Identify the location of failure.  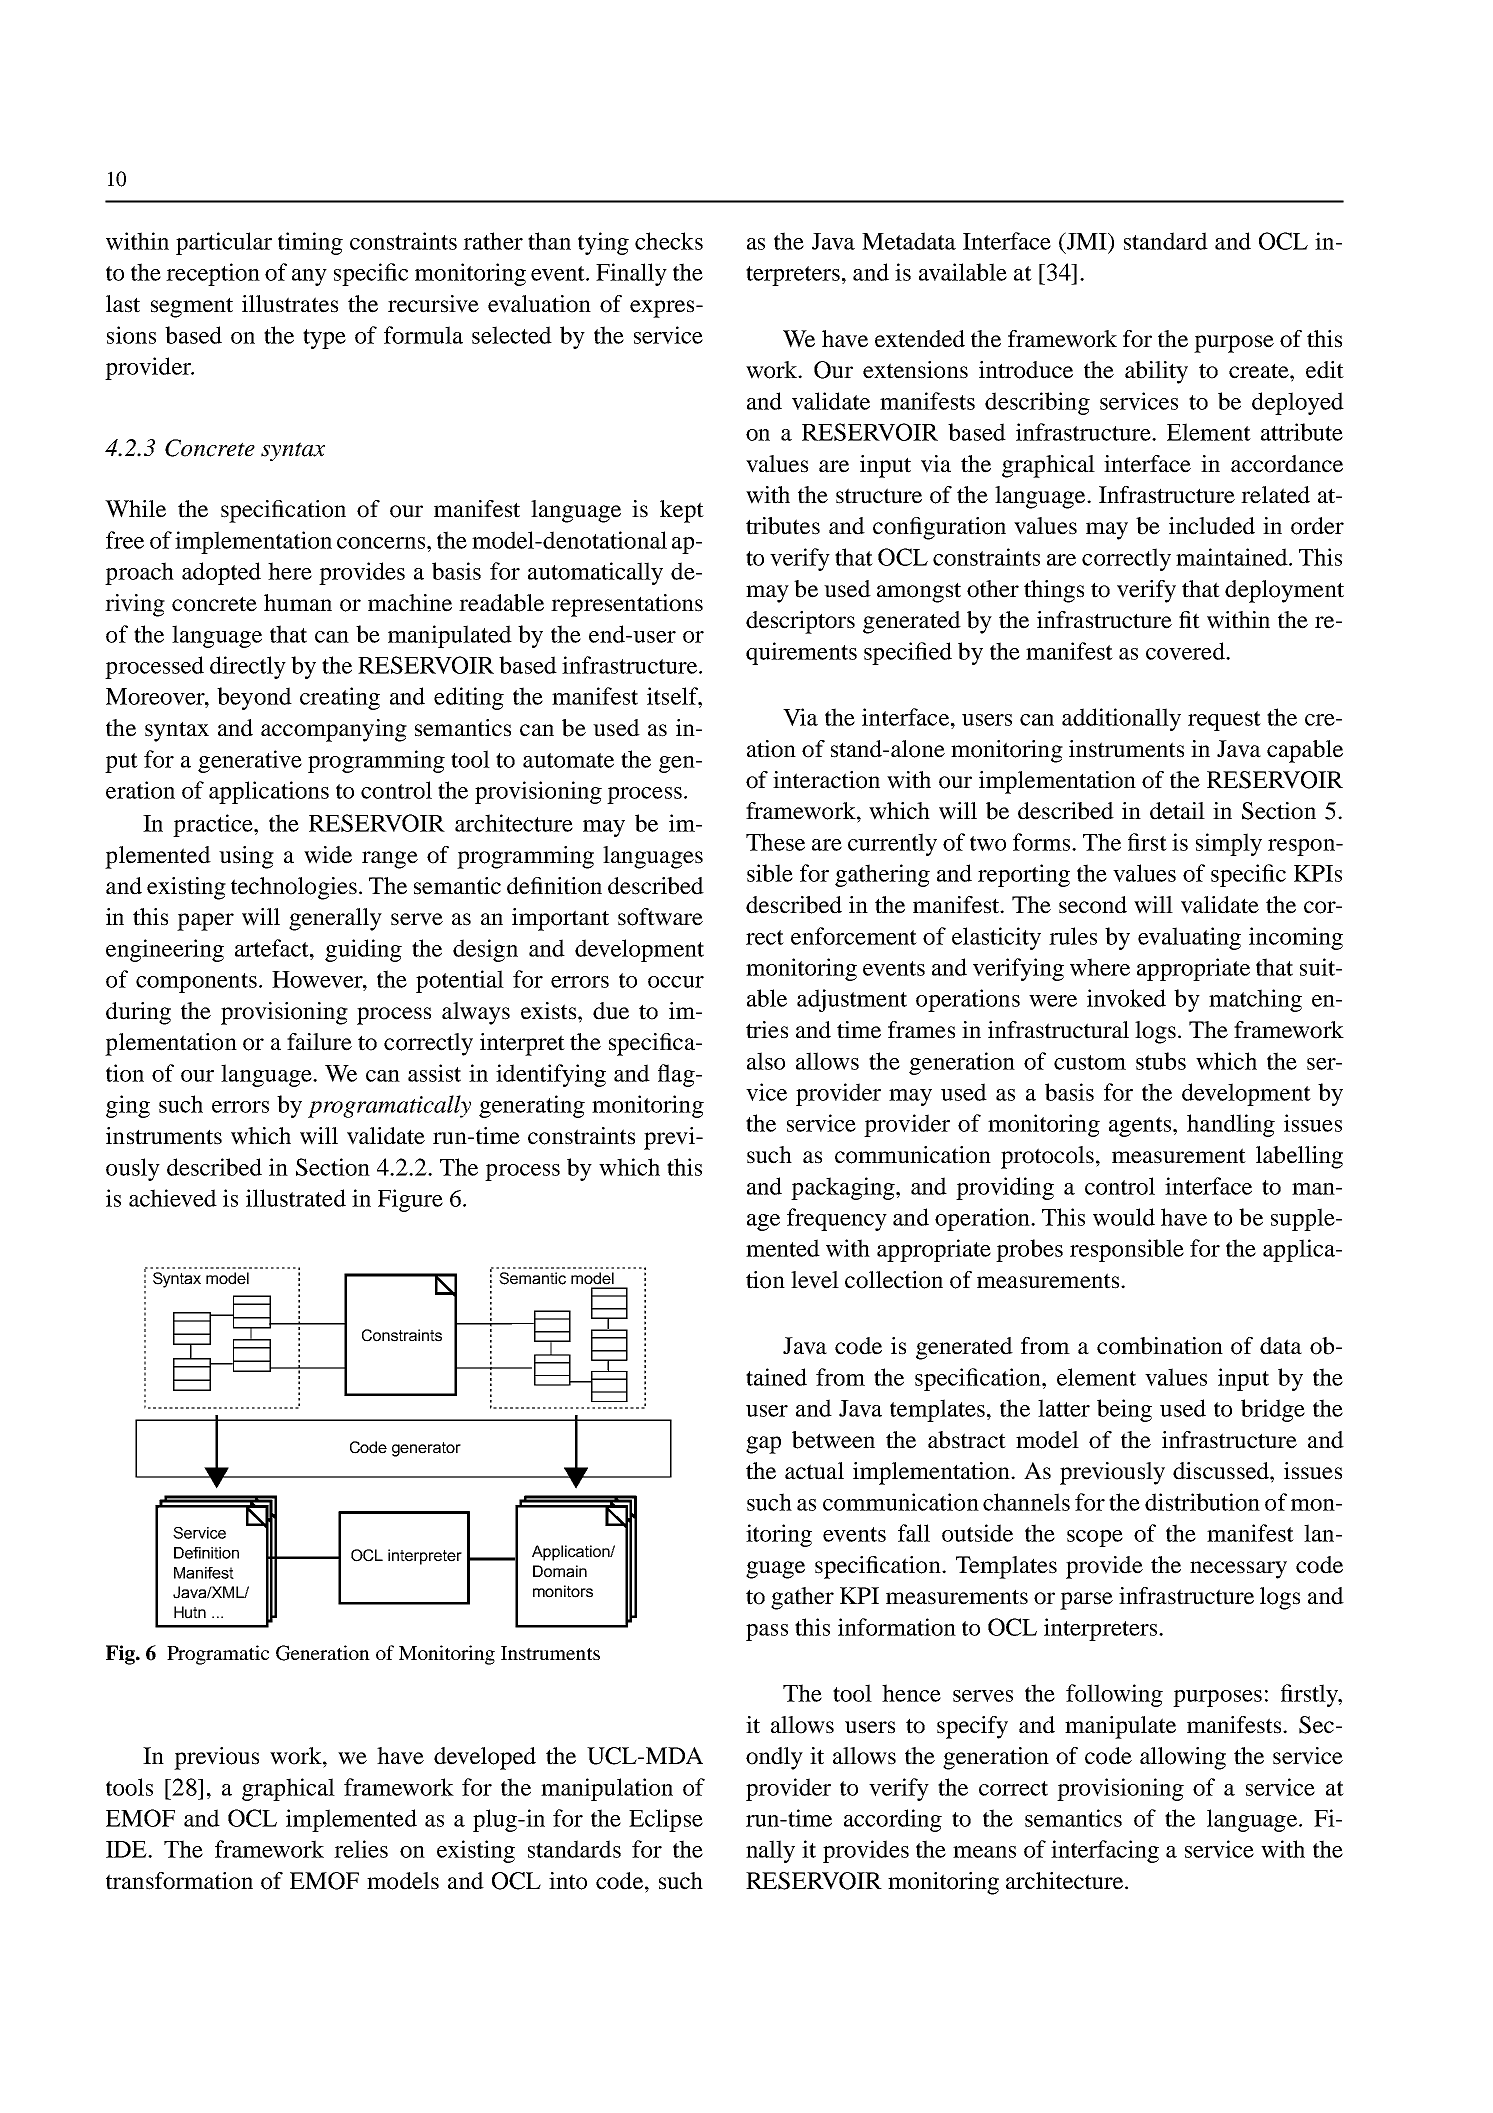
(319, 1042).
